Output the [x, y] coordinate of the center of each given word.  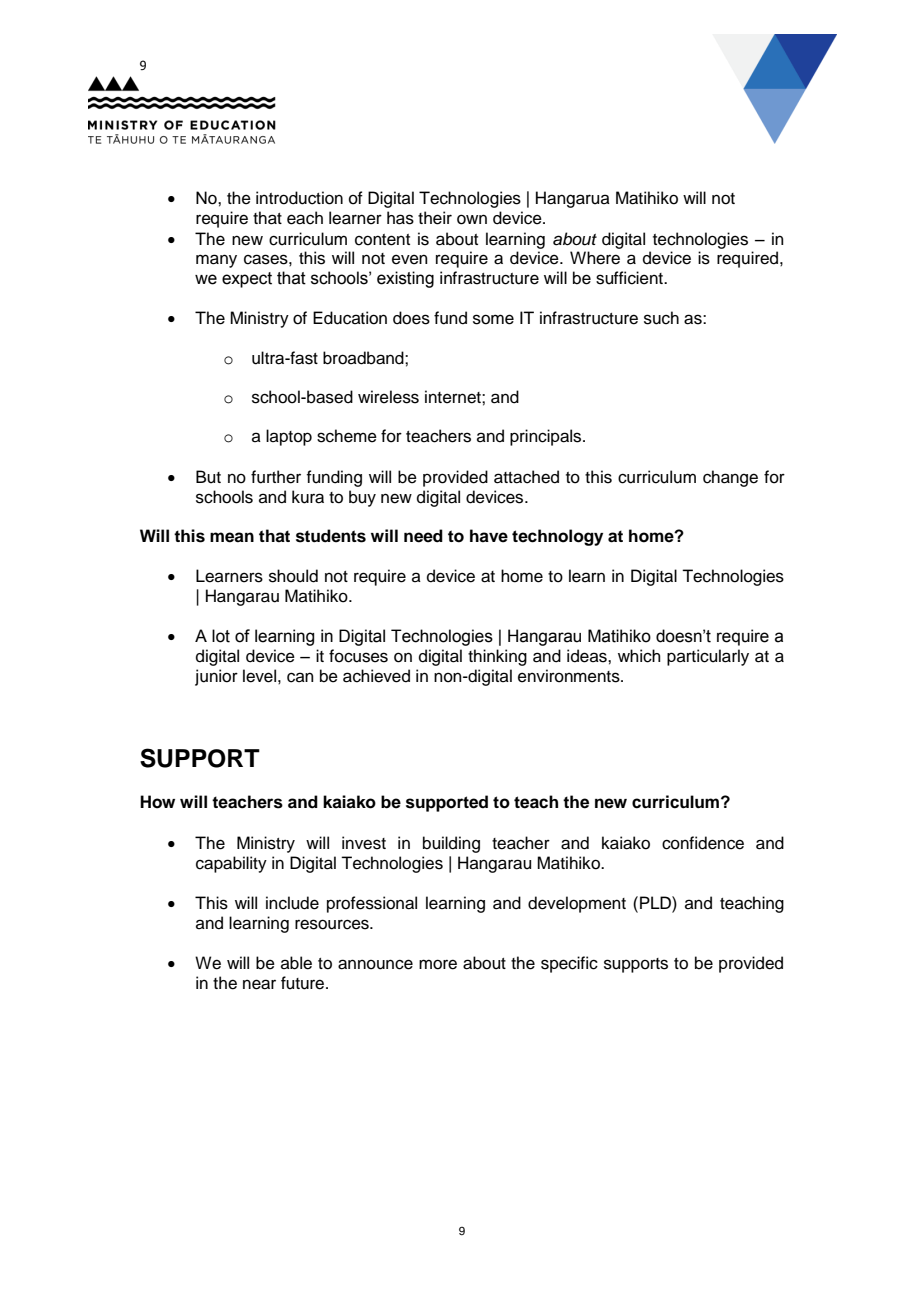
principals [547, 437]
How [157, 802]
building [451, 844]
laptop [289, 437]
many [216, 261]
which [639, 656]
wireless [388, 397]
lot [221, 636]
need [423, 536]
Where [595, 258]
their [435, 218]
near [259, 984]
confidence [703, 843]
